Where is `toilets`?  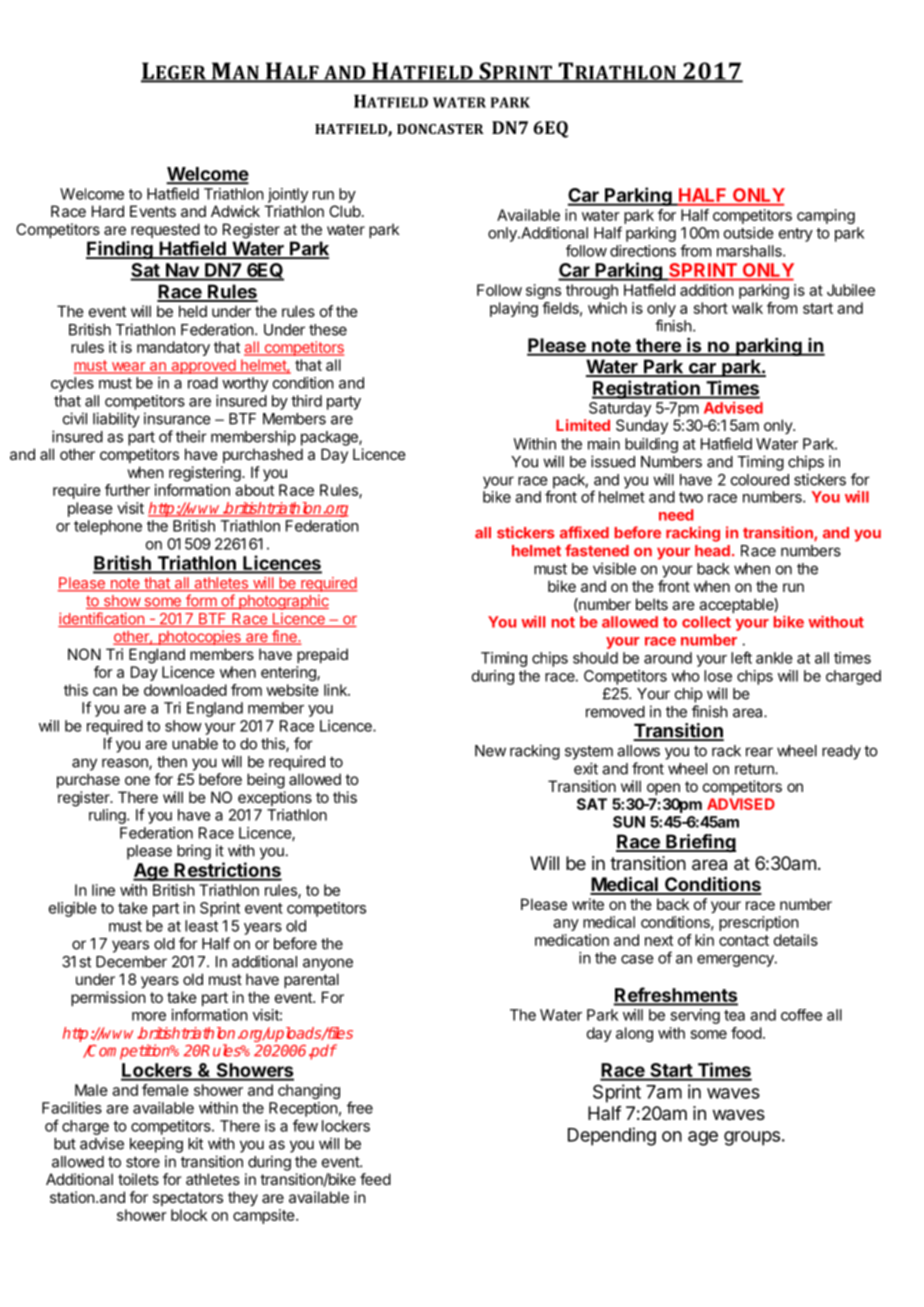
toilets is located at coordinates (138, 1179).
